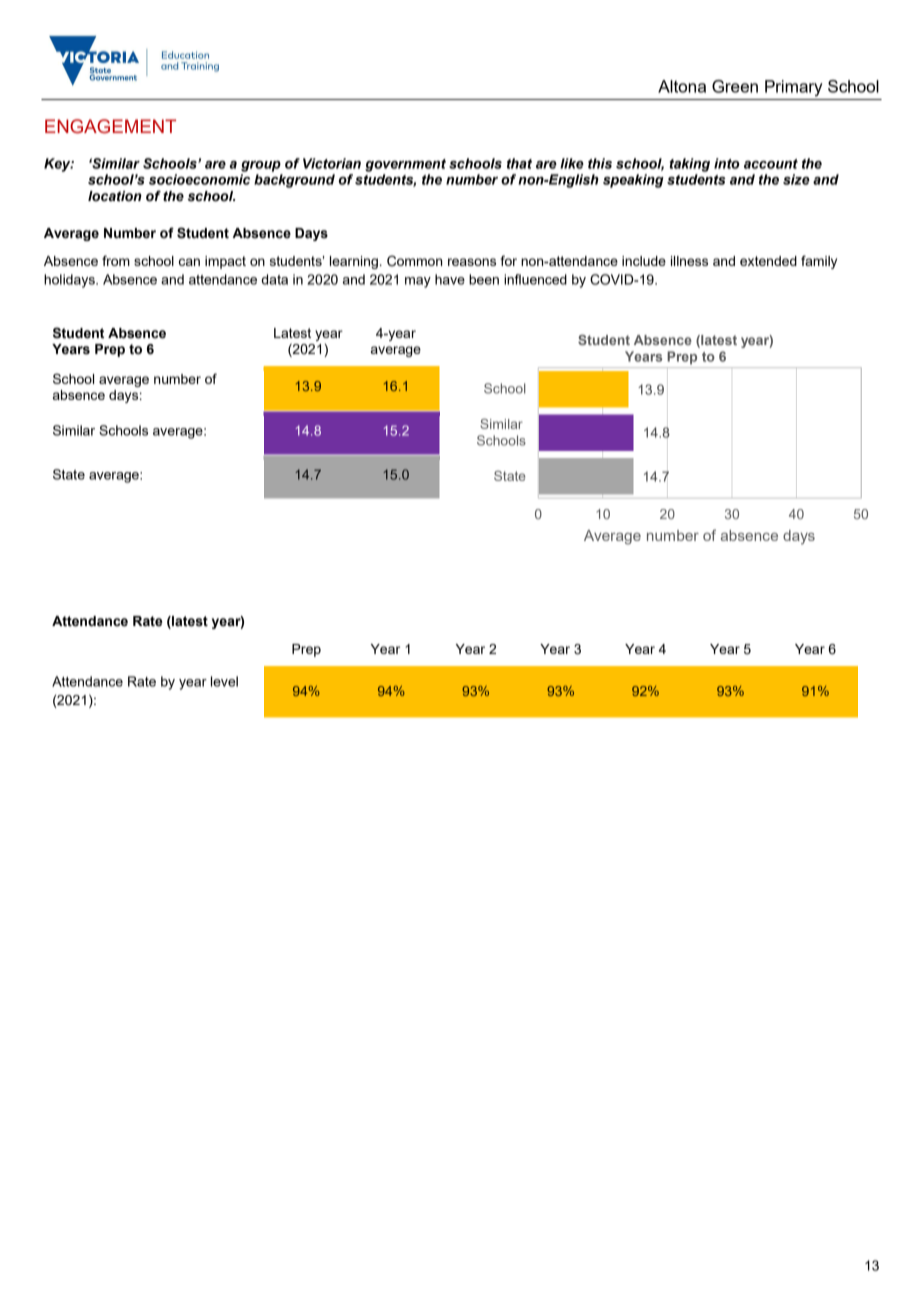  What do you see at coordinates (418, 282) in the screenshot?
I see `may` at bounding box center [418, 282].
